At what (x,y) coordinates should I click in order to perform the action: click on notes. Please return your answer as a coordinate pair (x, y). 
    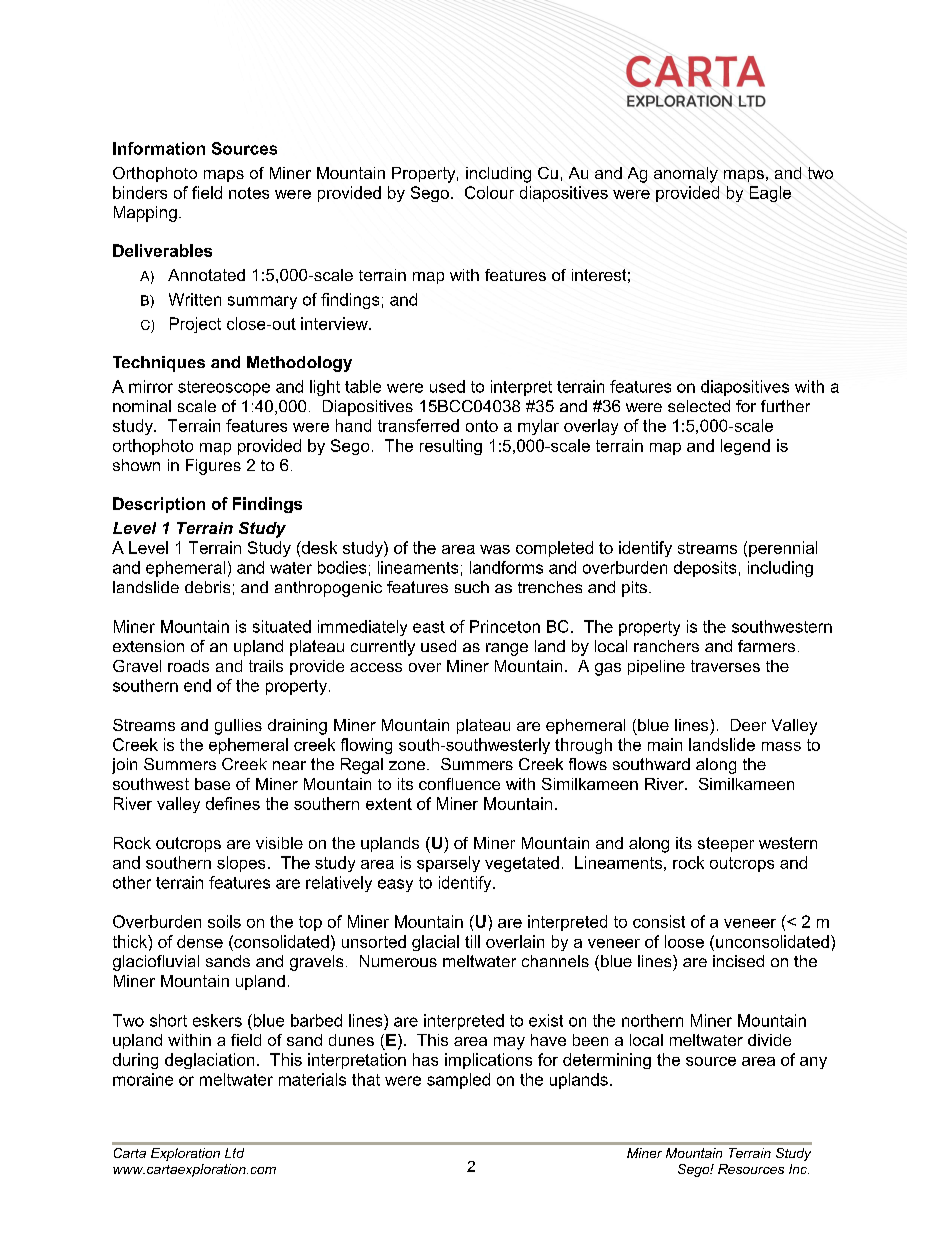
    Looking at the image, I should click on (249, 193).
